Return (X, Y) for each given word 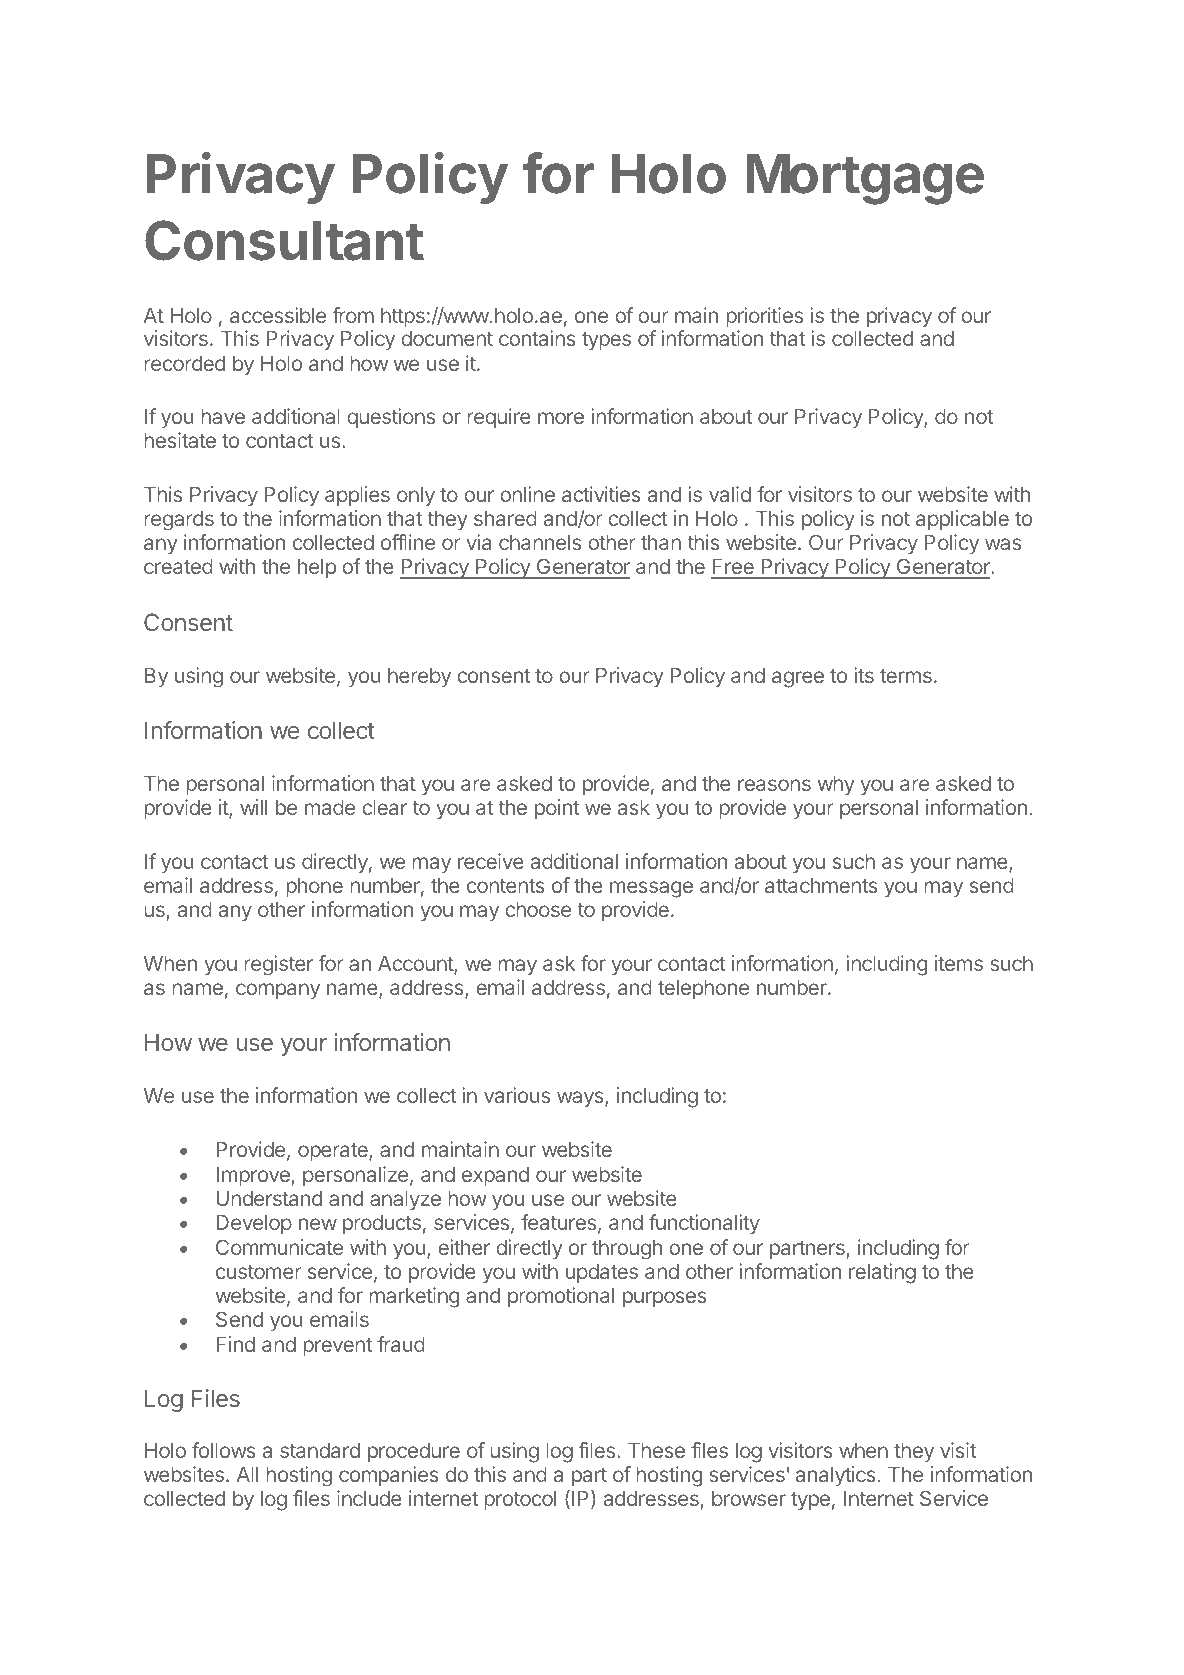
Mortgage (865, 179)
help (317, 568)
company (278, 991)
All (247, 1474)
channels (540, 542)
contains (537, 338)
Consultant (284, 240)
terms (906, 676)
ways (581, 1099)
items (959, 963)
